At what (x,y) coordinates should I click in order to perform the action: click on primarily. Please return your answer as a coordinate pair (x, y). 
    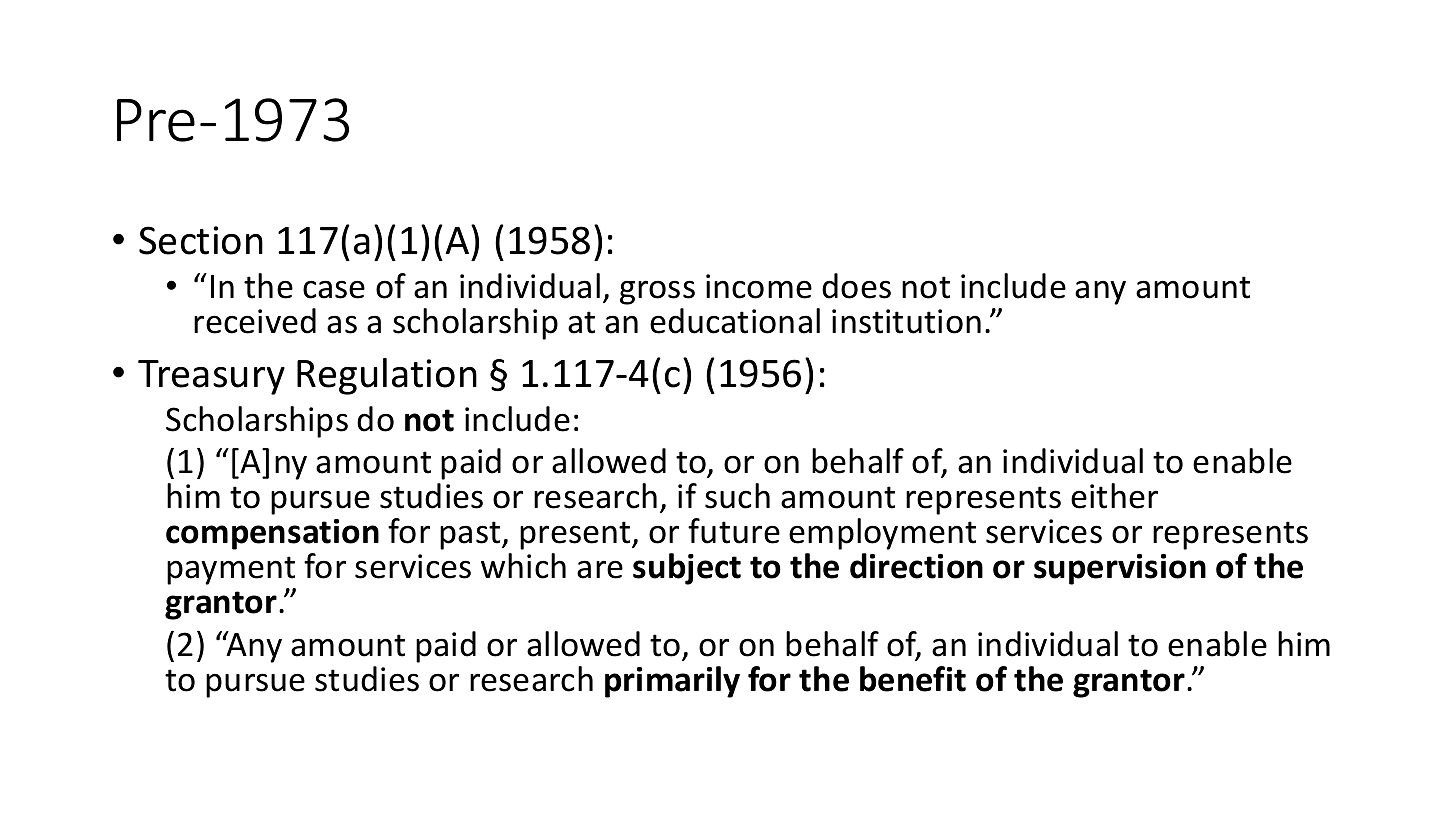
    Looking at the image, I should click on (672, 682).
